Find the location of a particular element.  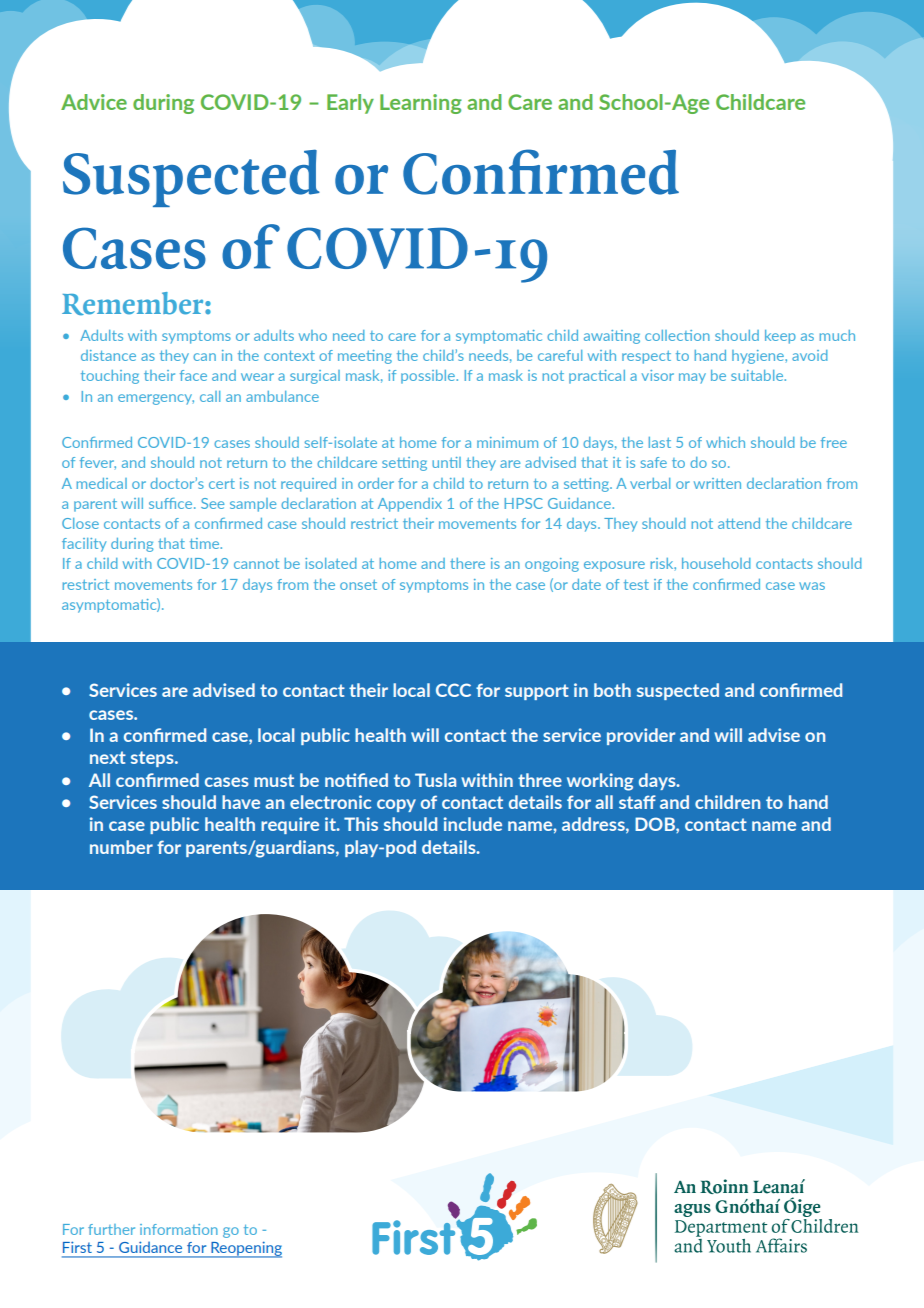

working is located at coordinates (600, 782).
